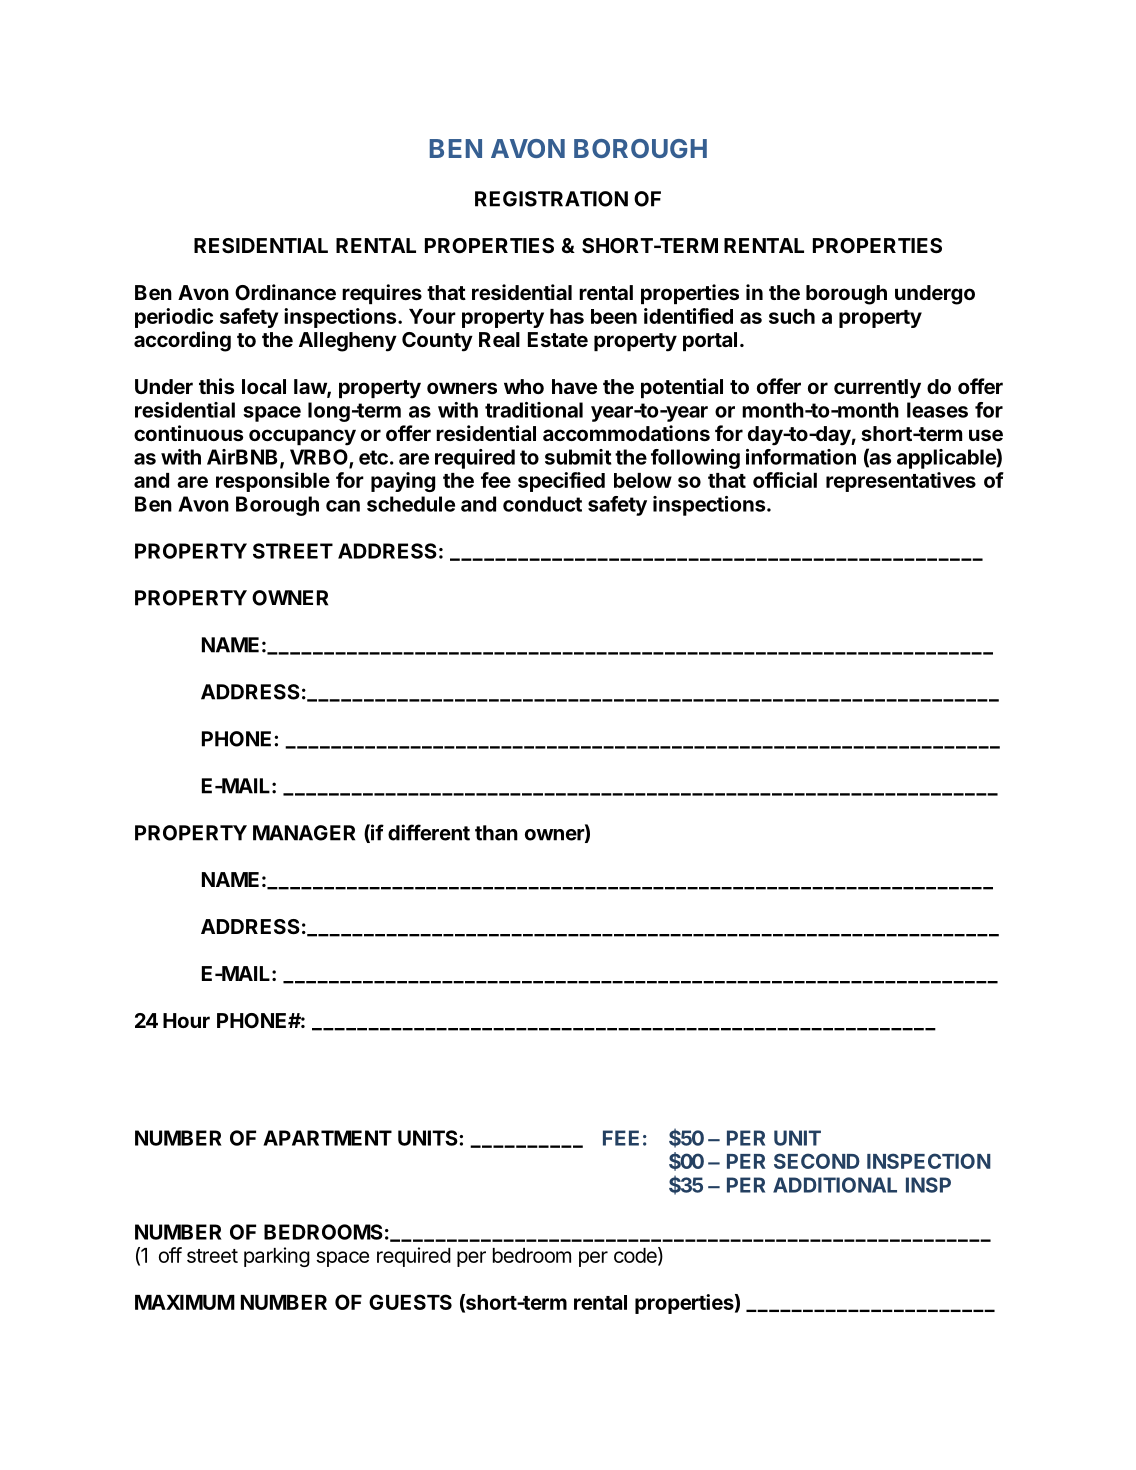  Describe the element at coordinates (901, 482) in the document. I see `representatives` at that location.
